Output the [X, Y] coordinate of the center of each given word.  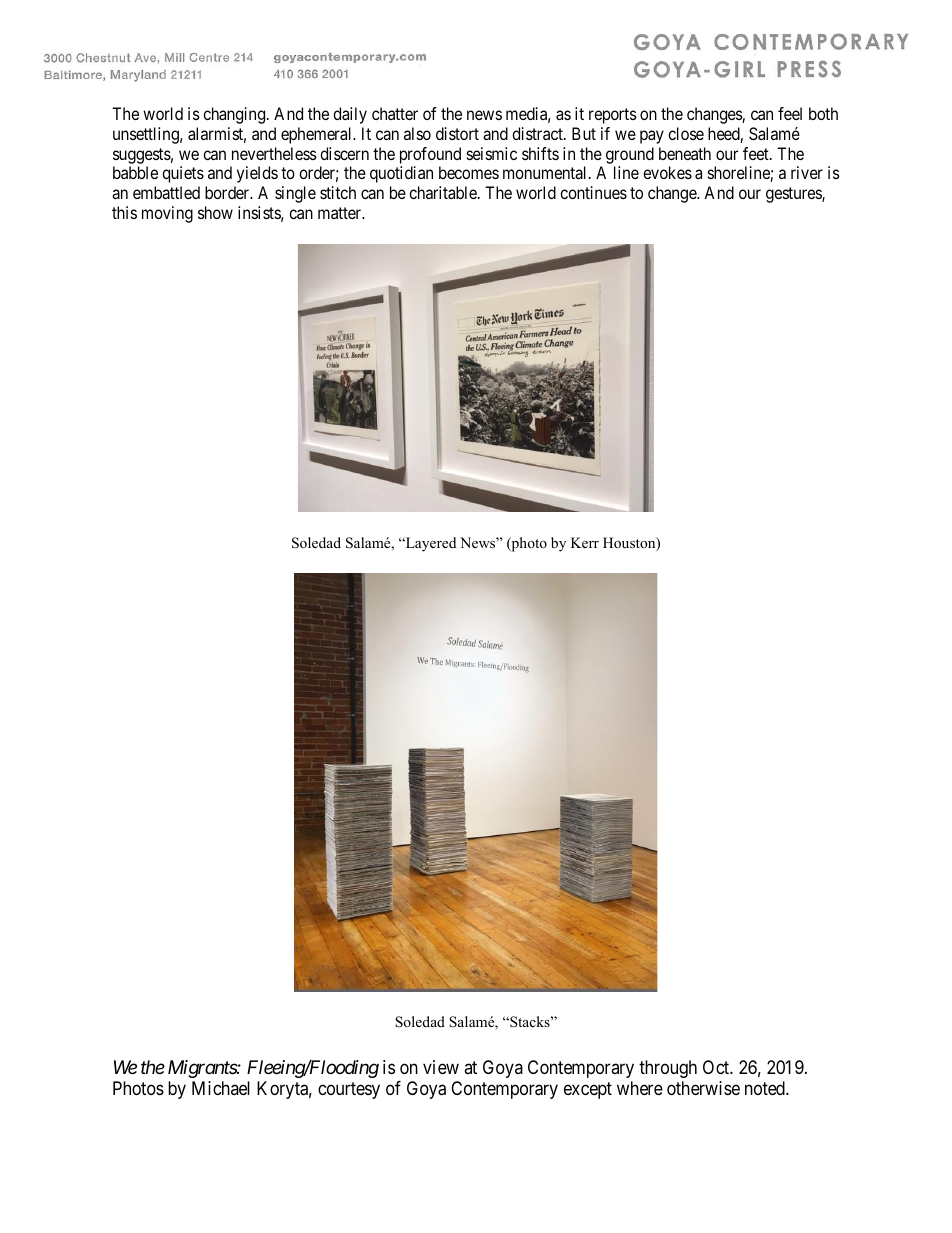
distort [457, 133]
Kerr [585, 542]
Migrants [203, 1069]
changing [235, 115]
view [441, 1067]
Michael [221, 1088]
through [668, 1069]
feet [757, 153]
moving [167, 214]
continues [593, 192]
